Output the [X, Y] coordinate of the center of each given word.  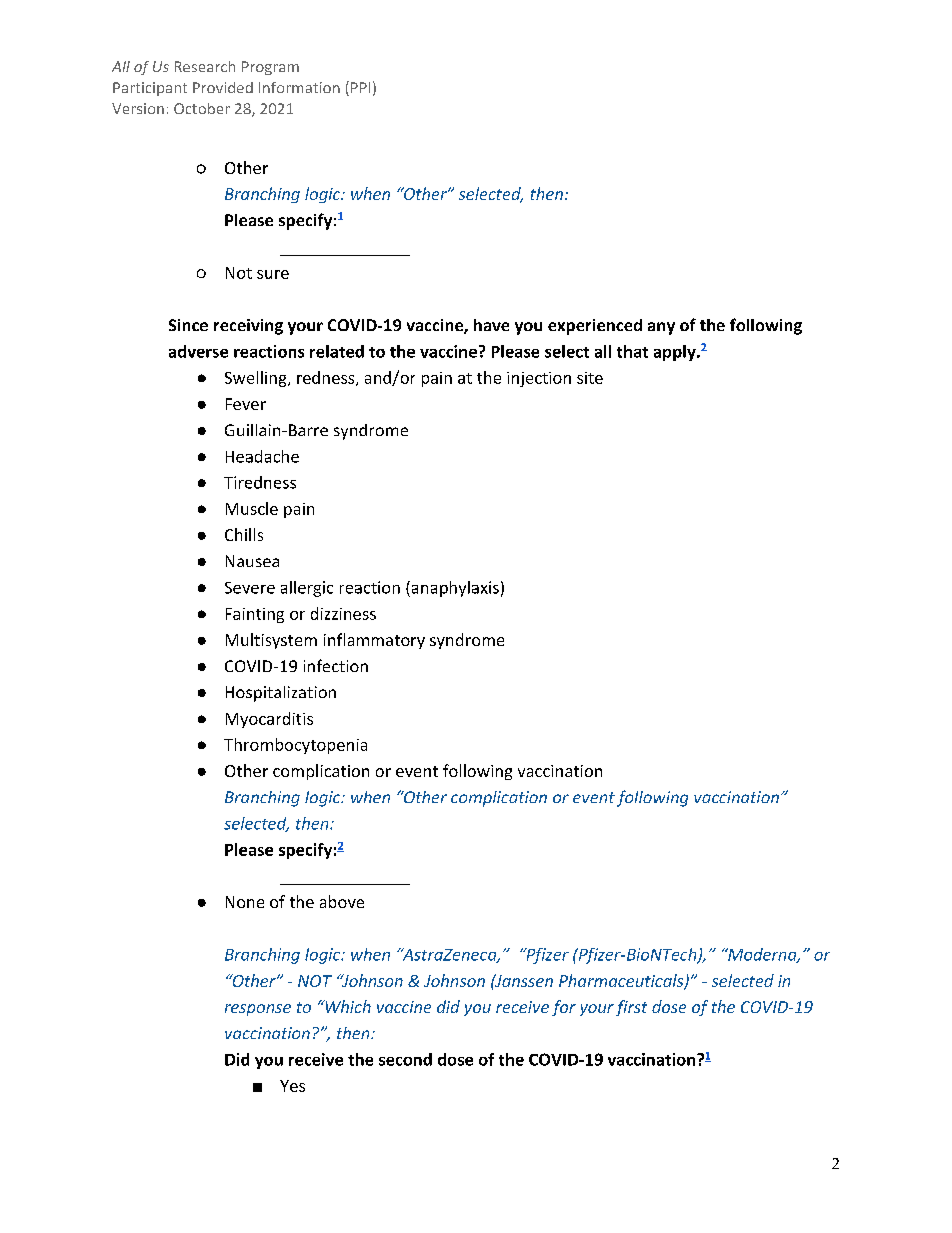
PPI [360, 87]
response [258, 1010]
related [337, 351]
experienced [595, 327]
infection [336, 665]
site [590, 378]
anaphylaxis [454, 589]
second [405, 1059]
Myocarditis [269, 720]
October [202, 108]
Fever [246, 404]
